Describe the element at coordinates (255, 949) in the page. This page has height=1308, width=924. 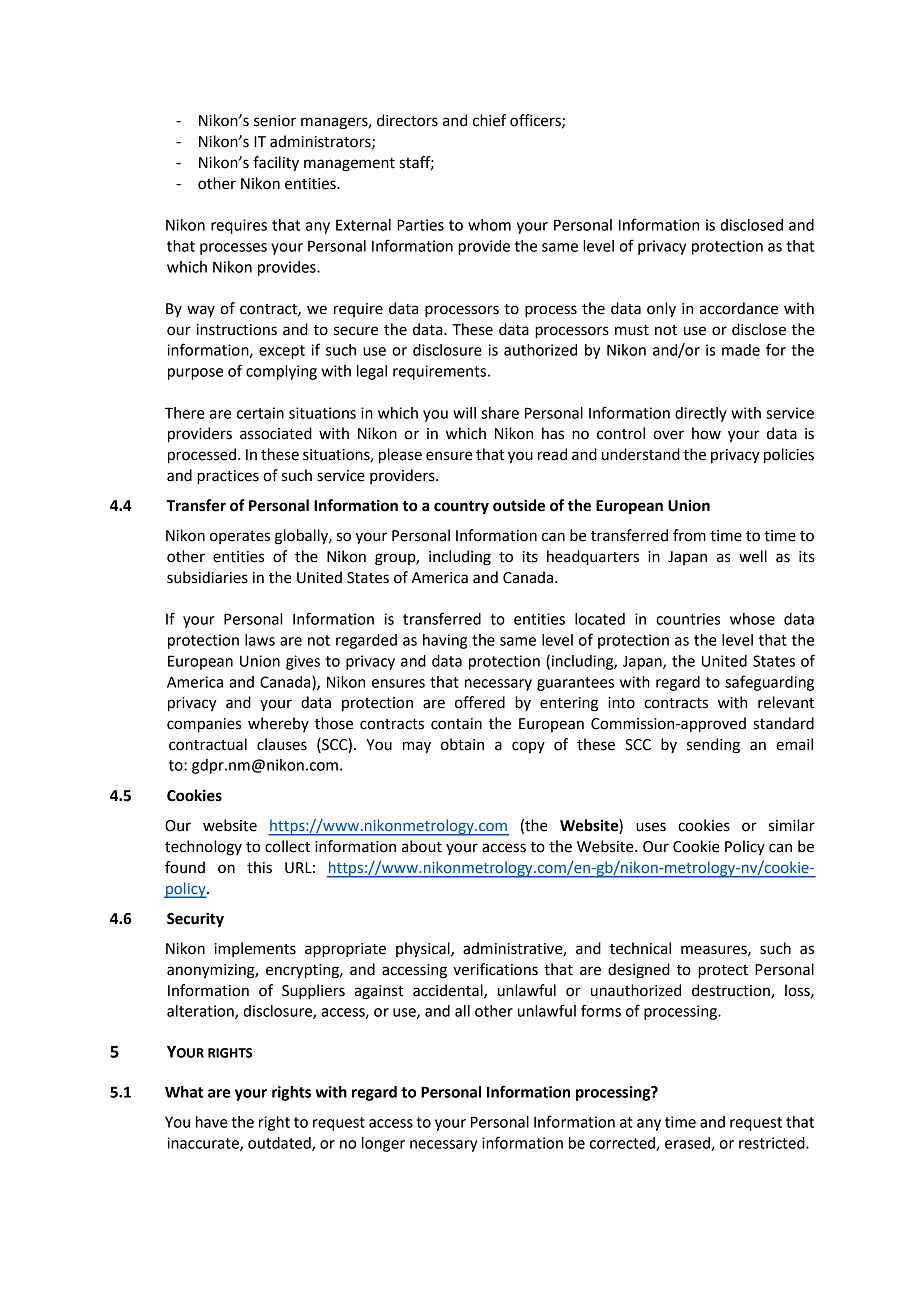
I see `implements` at that location.
